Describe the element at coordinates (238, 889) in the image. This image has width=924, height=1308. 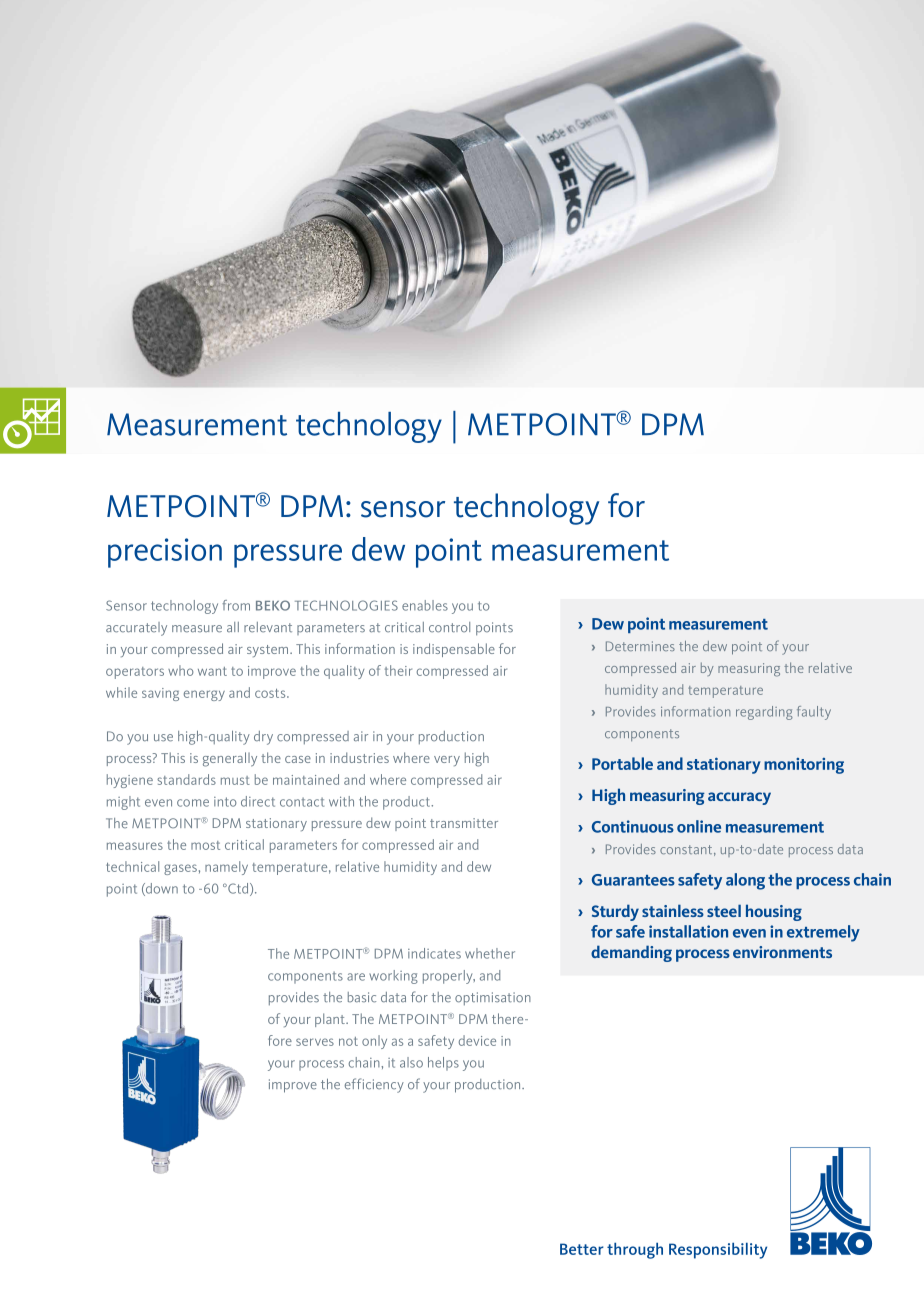
I see `Ctd` at that location.
